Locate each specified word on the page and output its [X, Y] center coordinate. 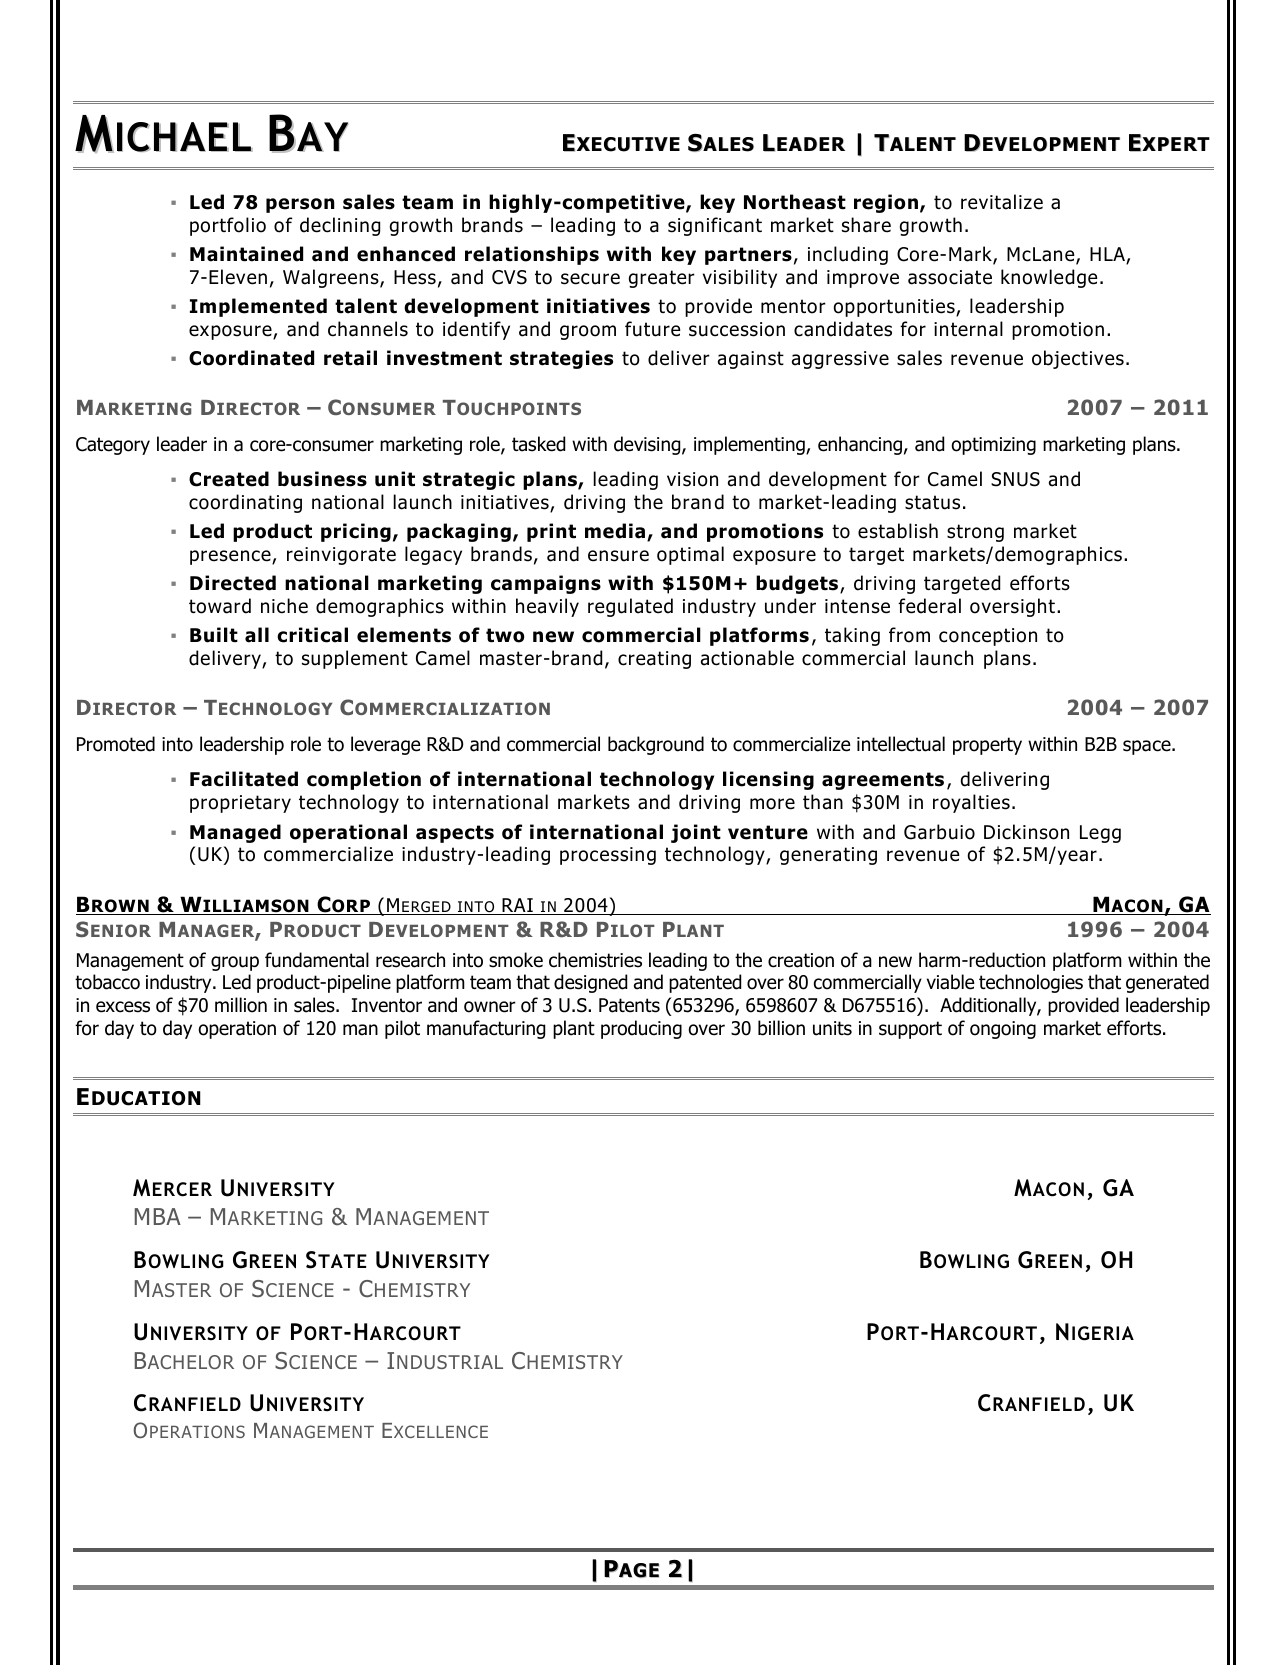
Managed [235, 833]
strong [975, 533]
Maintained [246, 254]
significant [715, 226]
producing [641, 1029]
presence [231, 557]
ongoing [1003, 1030]
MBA [158, 1216]
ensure [618, 556]
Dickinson [1026, 832]
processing [608, 856]
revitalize [1002, 202]
